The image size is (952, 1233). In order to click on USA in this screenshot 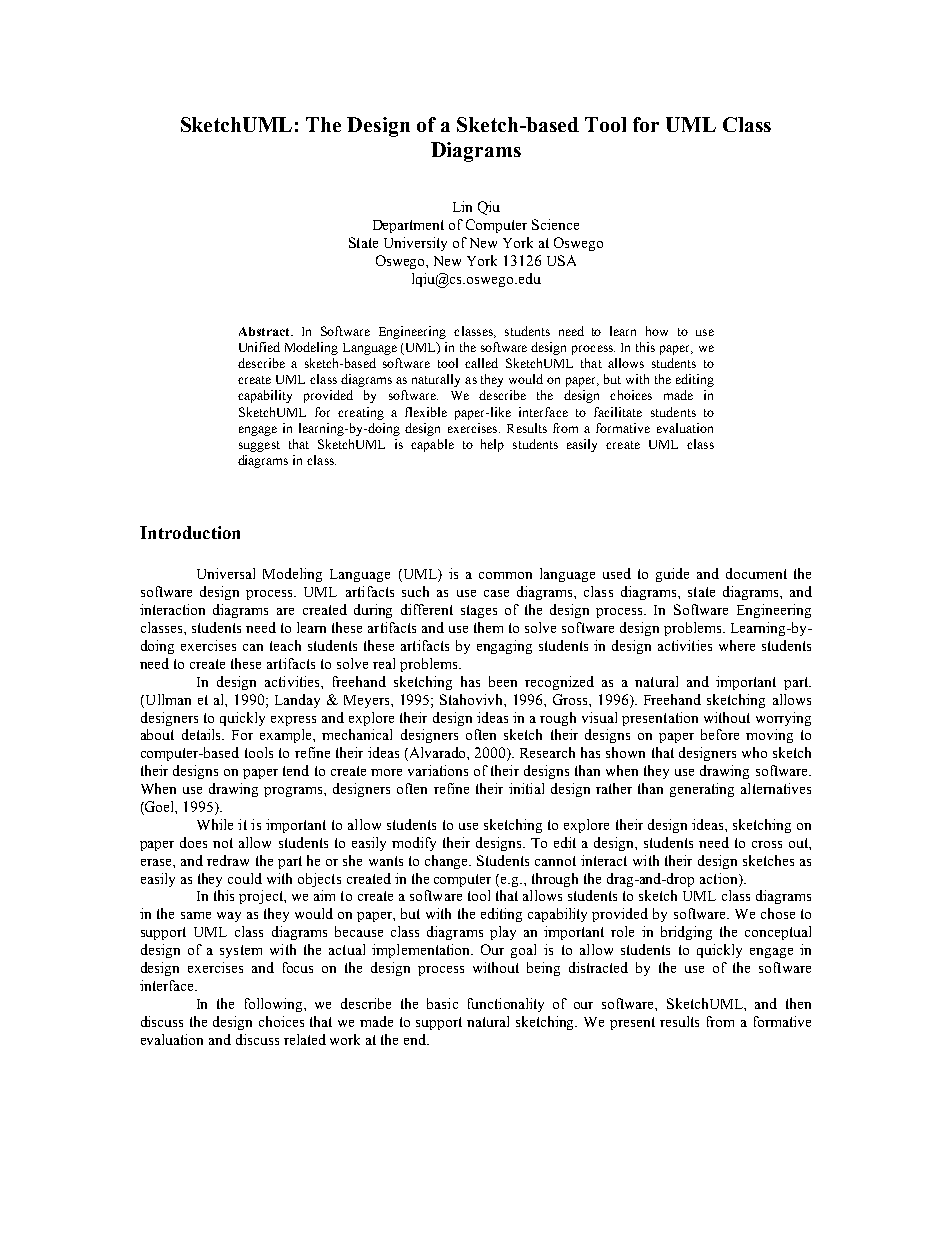, I will do `click(561, 260)`.
